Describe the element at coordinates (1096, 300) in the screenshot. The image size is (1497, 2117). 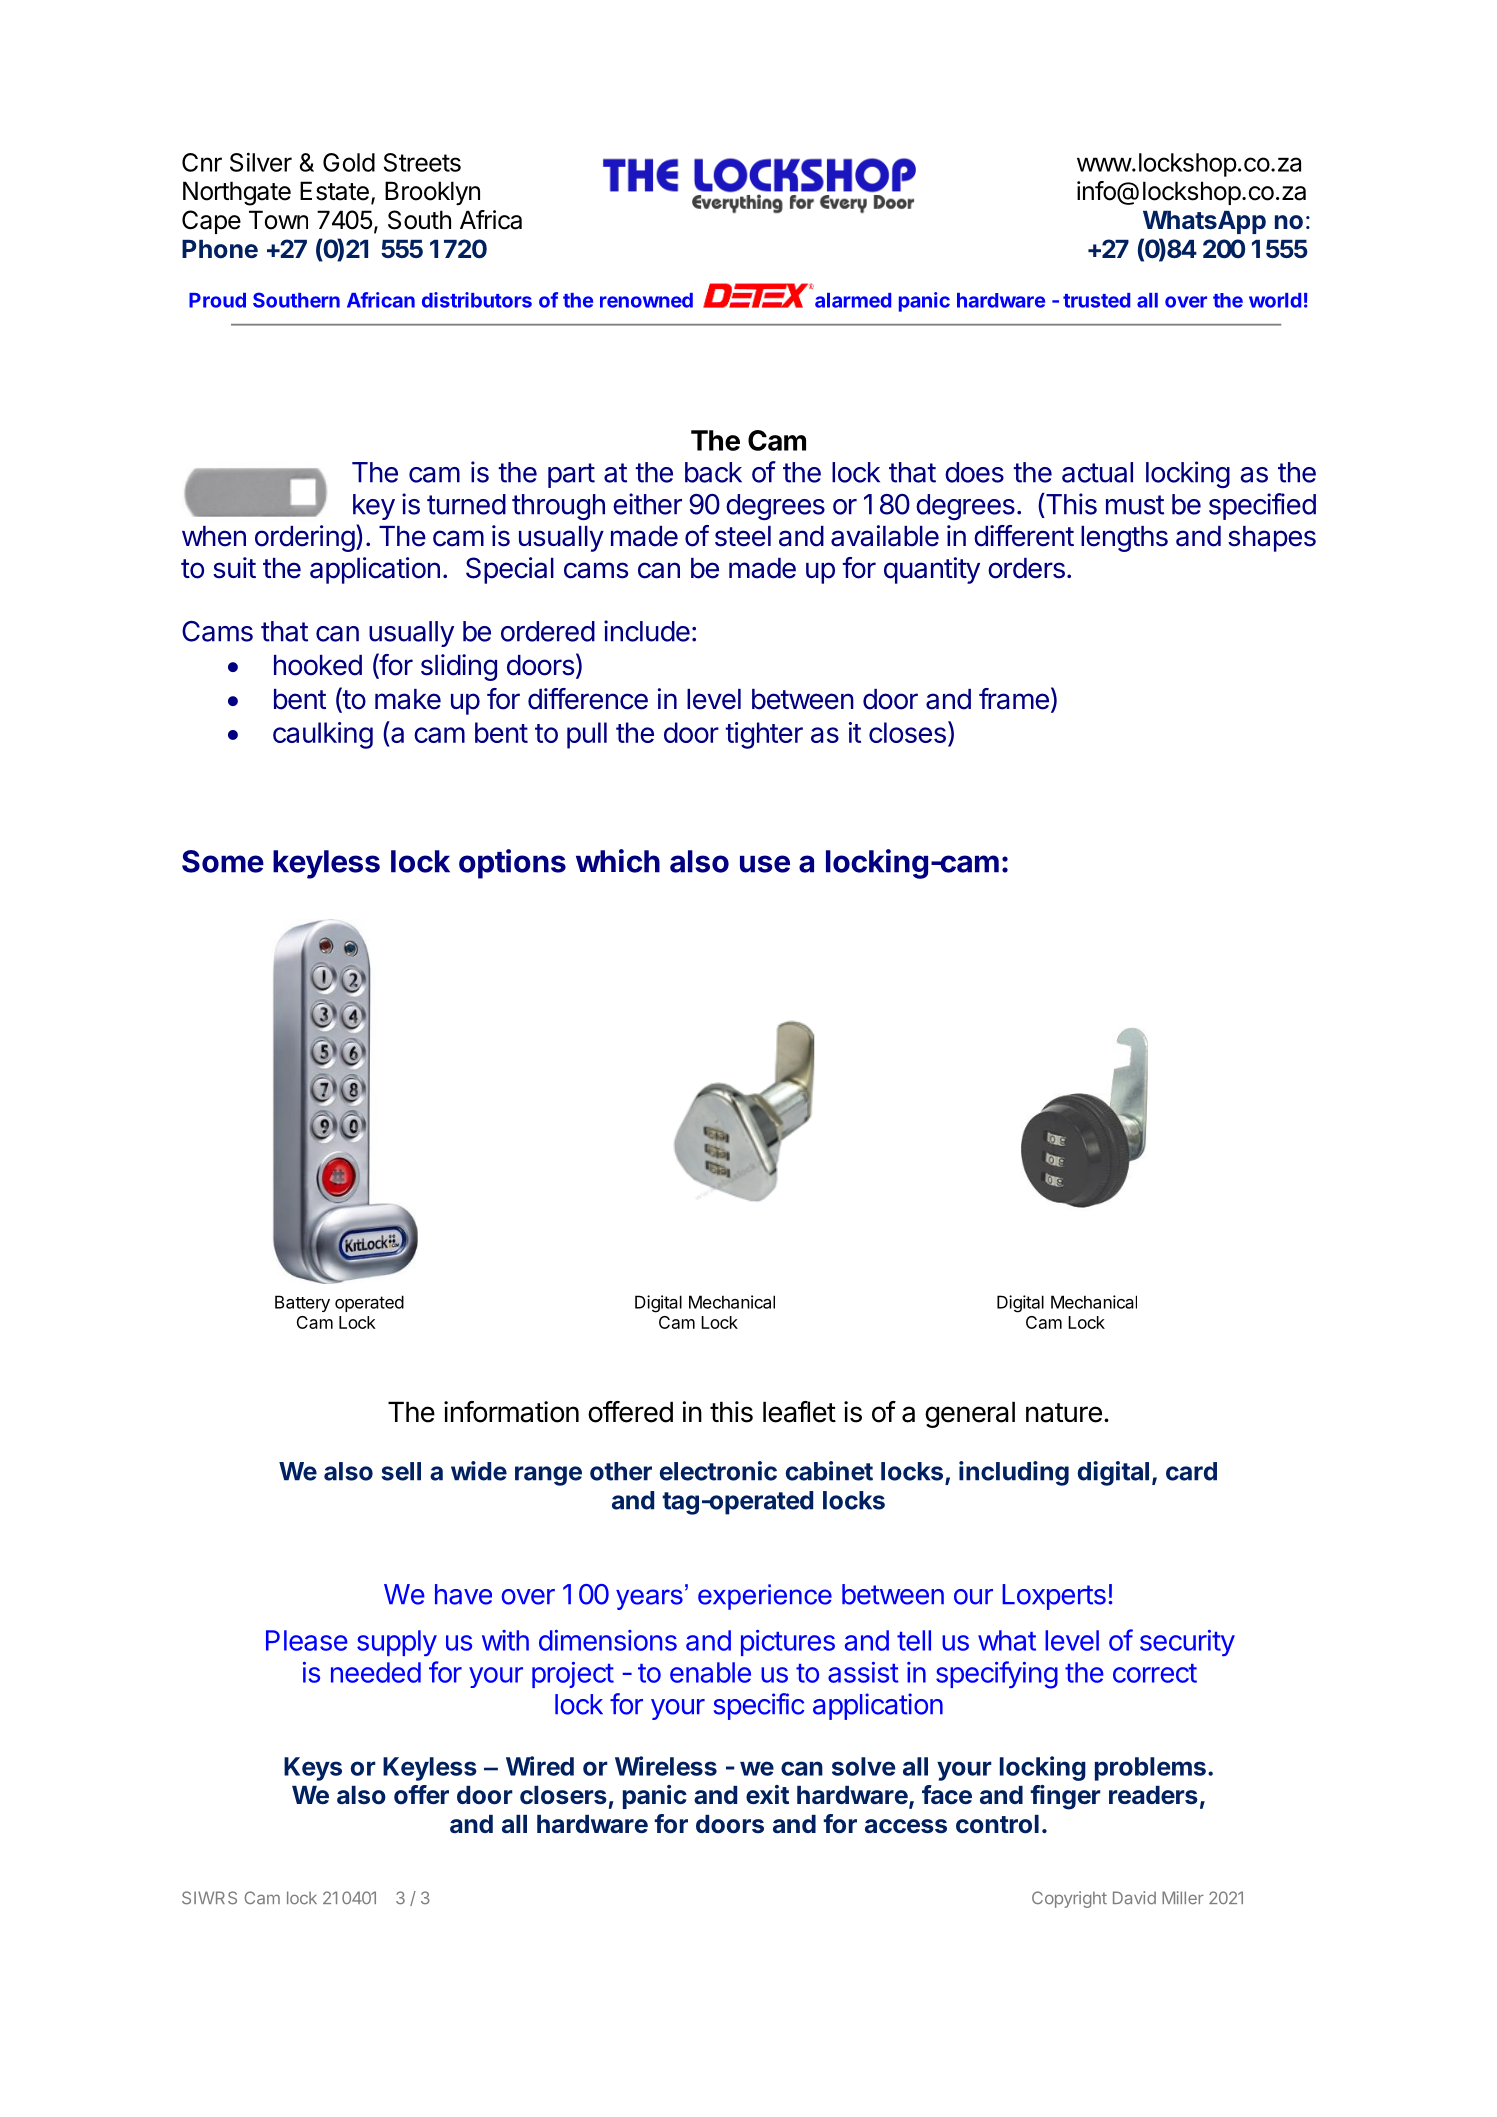
I see `trusted` at that location.
